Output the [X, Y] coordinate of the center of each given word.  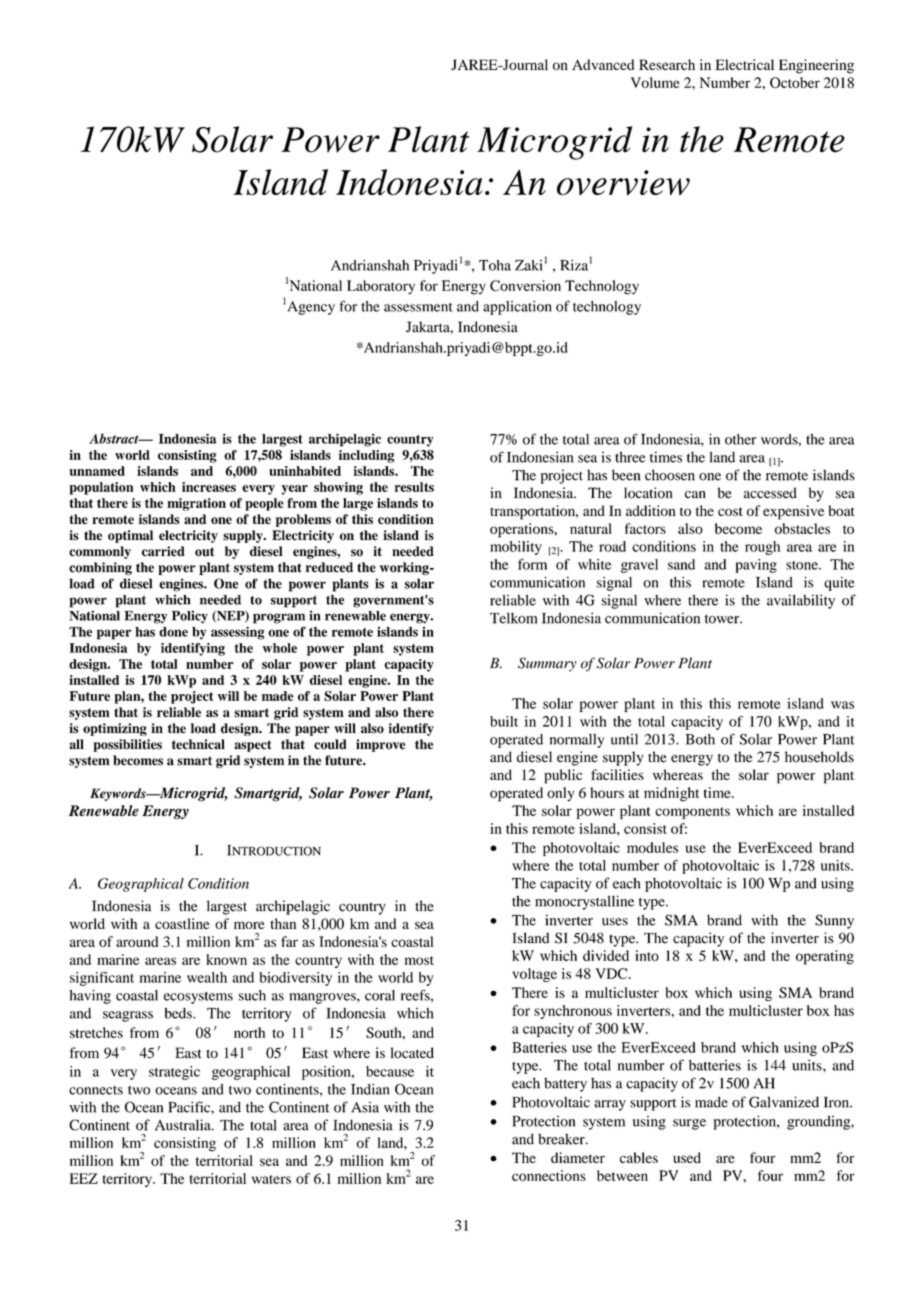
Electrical [744, 64]
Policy [190, 617]
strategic [174, 1073]
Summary [547, 664]
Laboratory [381, 287]
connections [549, 1175]
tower [723, 619]
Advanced [603, 64]
